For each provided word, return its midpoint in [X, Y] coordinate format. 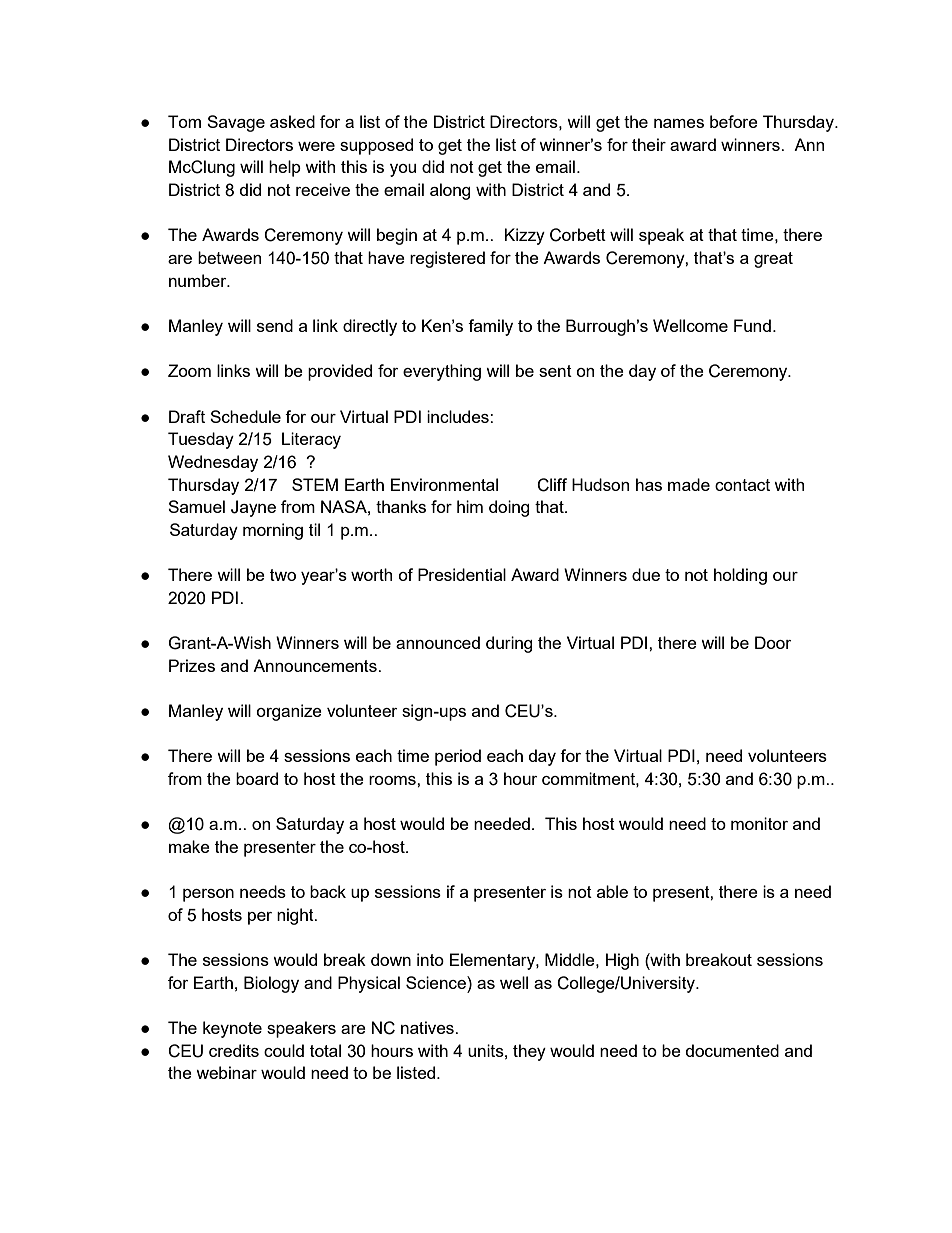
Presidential [462, 574]
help [285, 168]
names [679, 123]
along [450, 191]
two [283, 575]
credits [234, 1050]
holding [740, 576]
